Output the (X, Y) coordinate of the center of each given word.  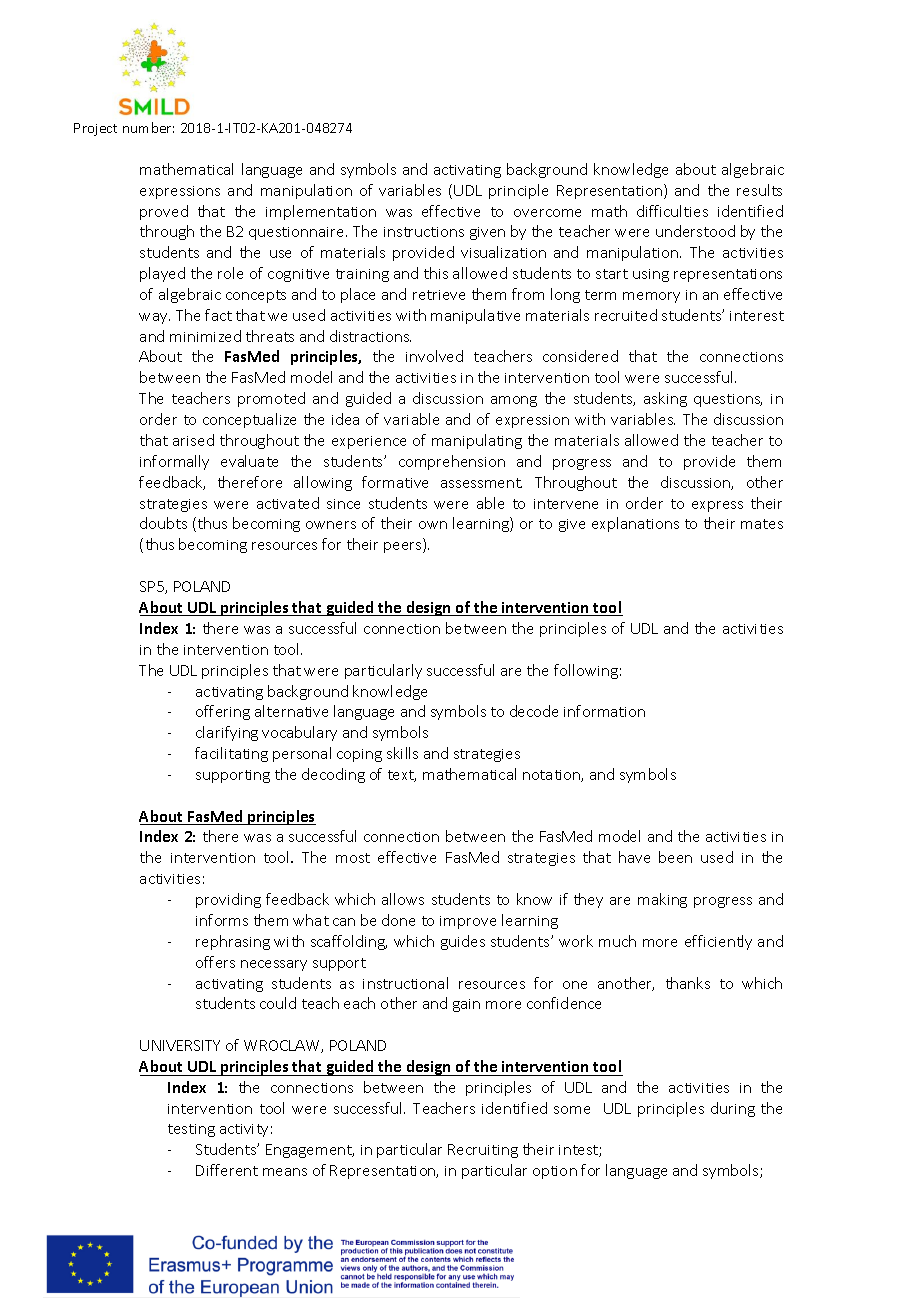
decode (534, 711)
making (662, 900)
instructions (424, 232)
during (733, 1109)
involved (434, 356)
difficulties (672, 211)
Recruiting (483, 1151)
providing (228, 900)
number (148, 127)
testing (191, 1130)
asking (665, 399)
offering (223, 712)
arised (193, 440)
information (604, 711)
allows (403, 899)
